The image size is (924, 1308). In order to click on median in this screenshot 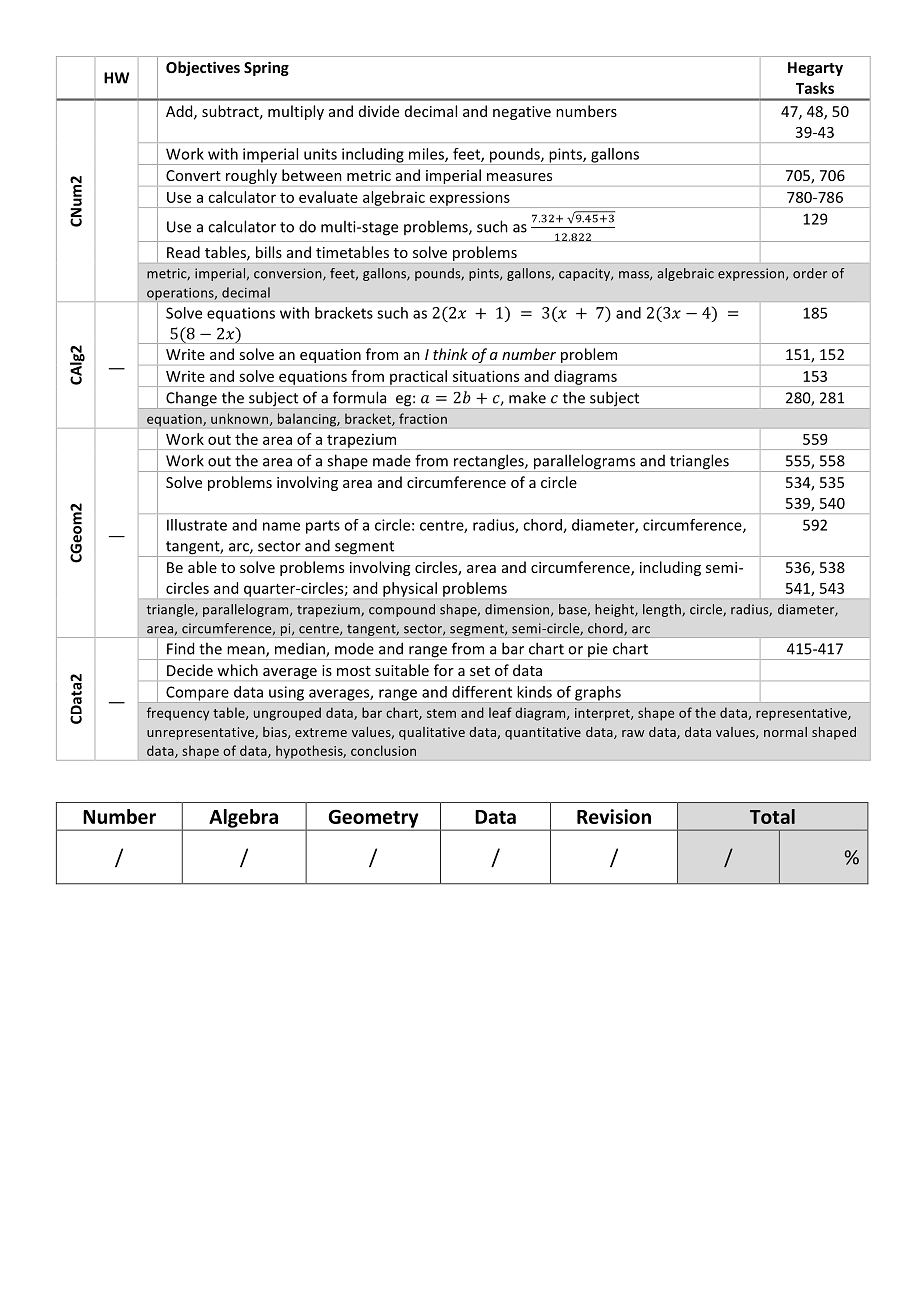, I will do `click(301, 650)`.
